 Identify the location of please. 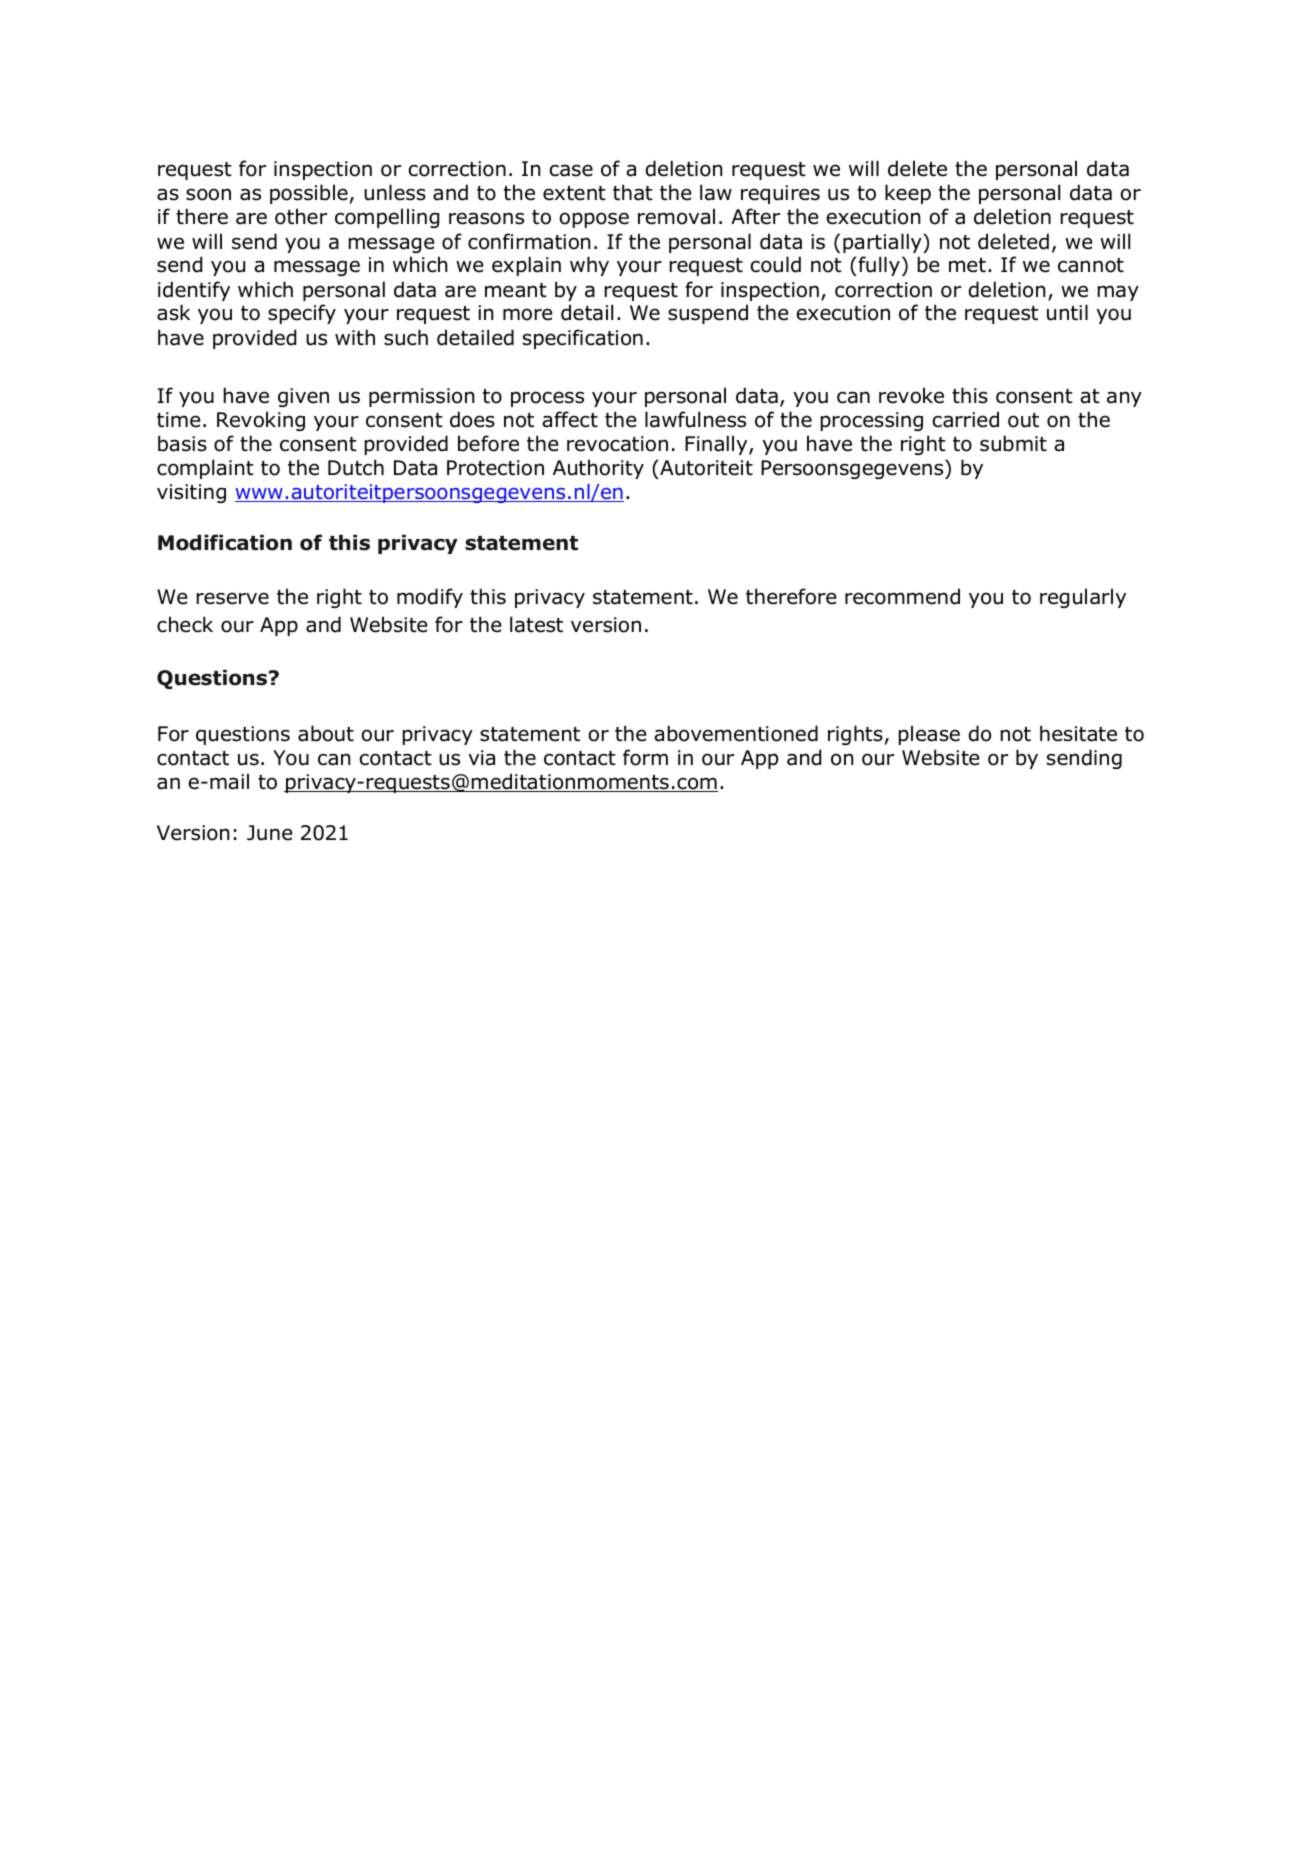
(929, 735).
